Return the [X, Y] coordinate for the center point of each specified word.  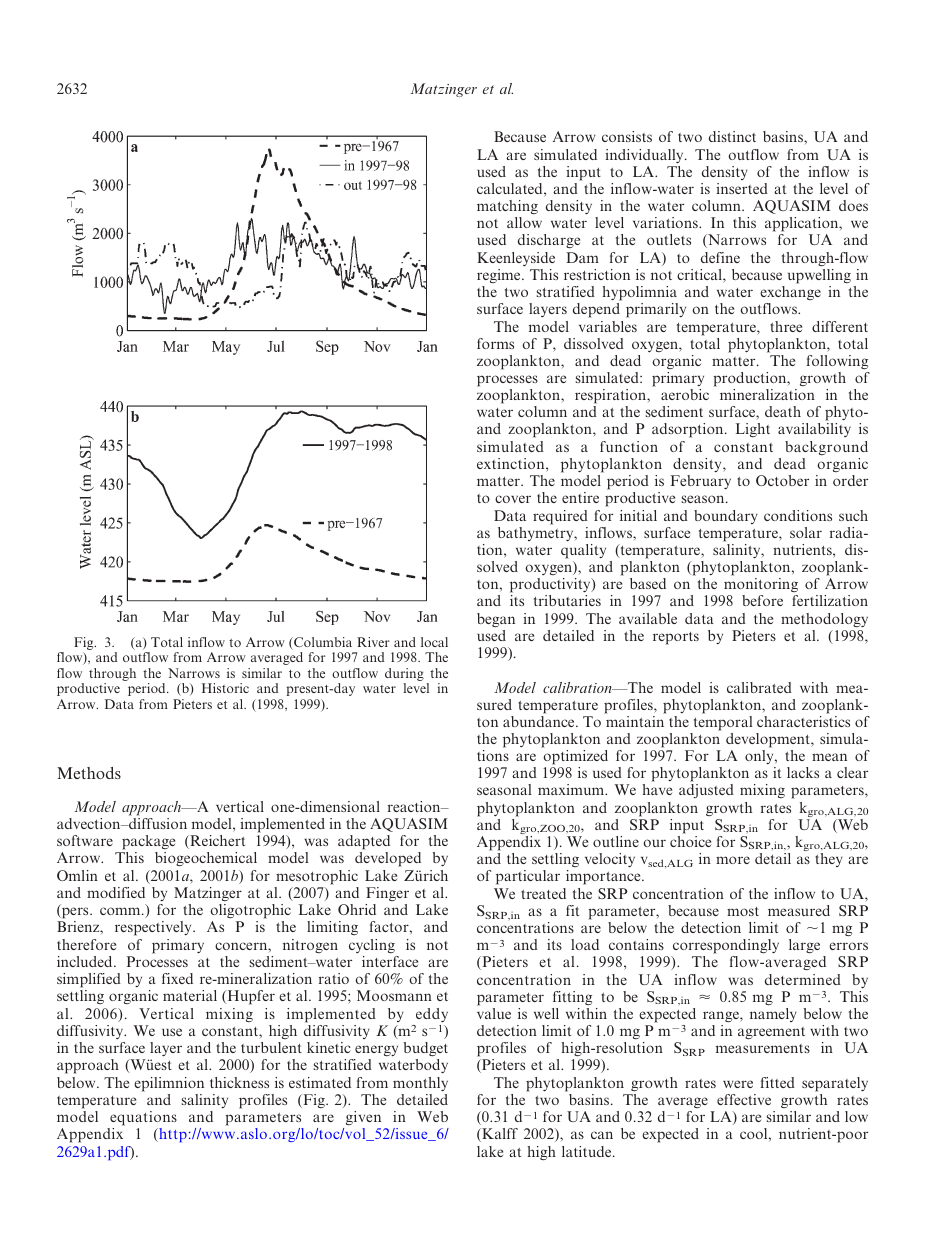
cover [513, 499]
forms [495, 343]
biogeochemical [206, 859]
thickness [239, 1082]
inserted [742, 188]
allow [524, 222]
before [762, 600]
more [733, 860]
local [434, 642]
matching [507, 207]
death [783, 411]
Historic [225, 688]
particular [528, 877]
